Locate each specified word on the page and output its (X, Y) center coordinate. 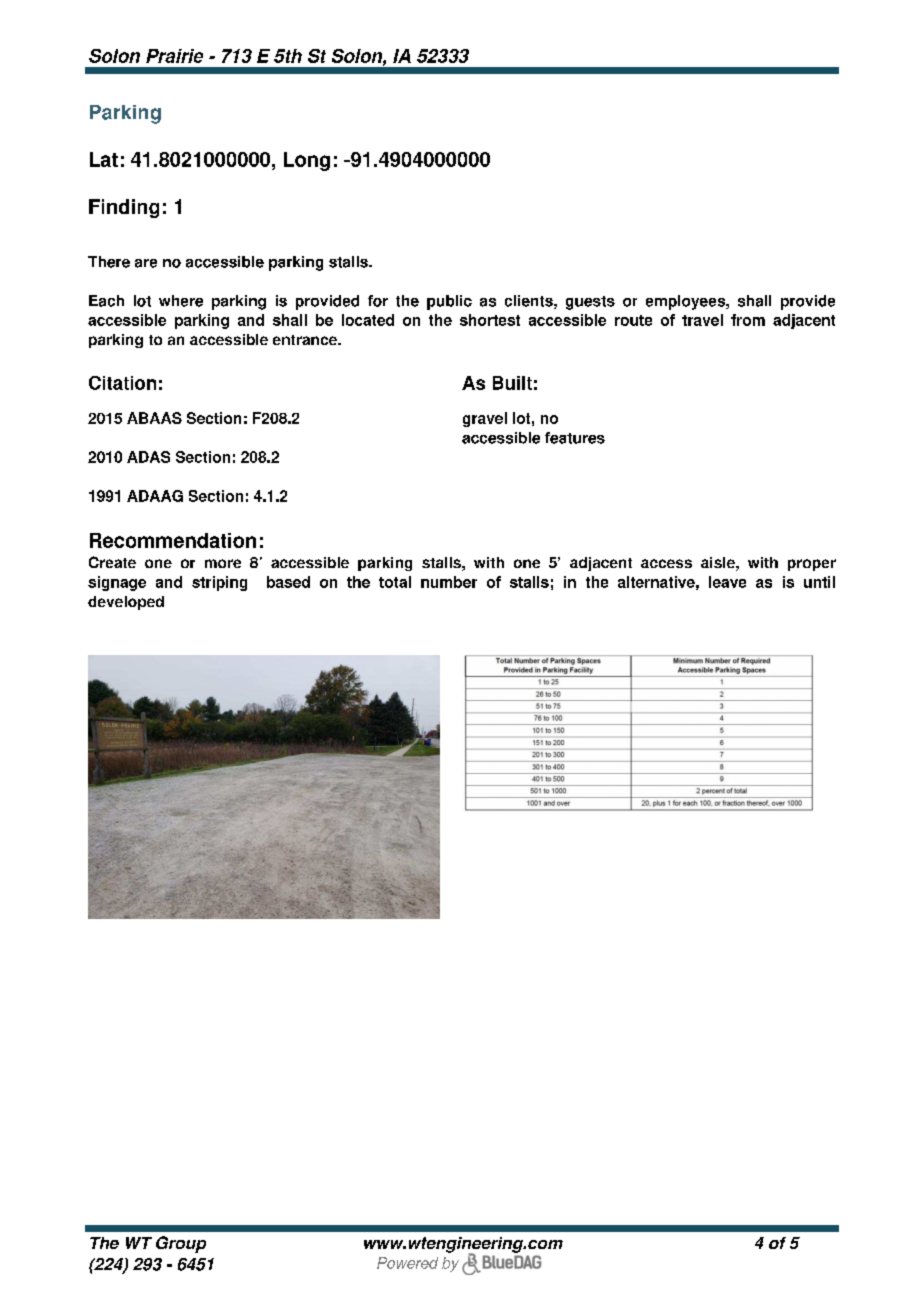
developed (126, 603)
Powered (407, 1263)
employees (686, 302)
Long (307, 161)
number (449, 582)
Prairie (174, 56)
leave (727, 582)
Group (181, 1244)
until (819, 582)
